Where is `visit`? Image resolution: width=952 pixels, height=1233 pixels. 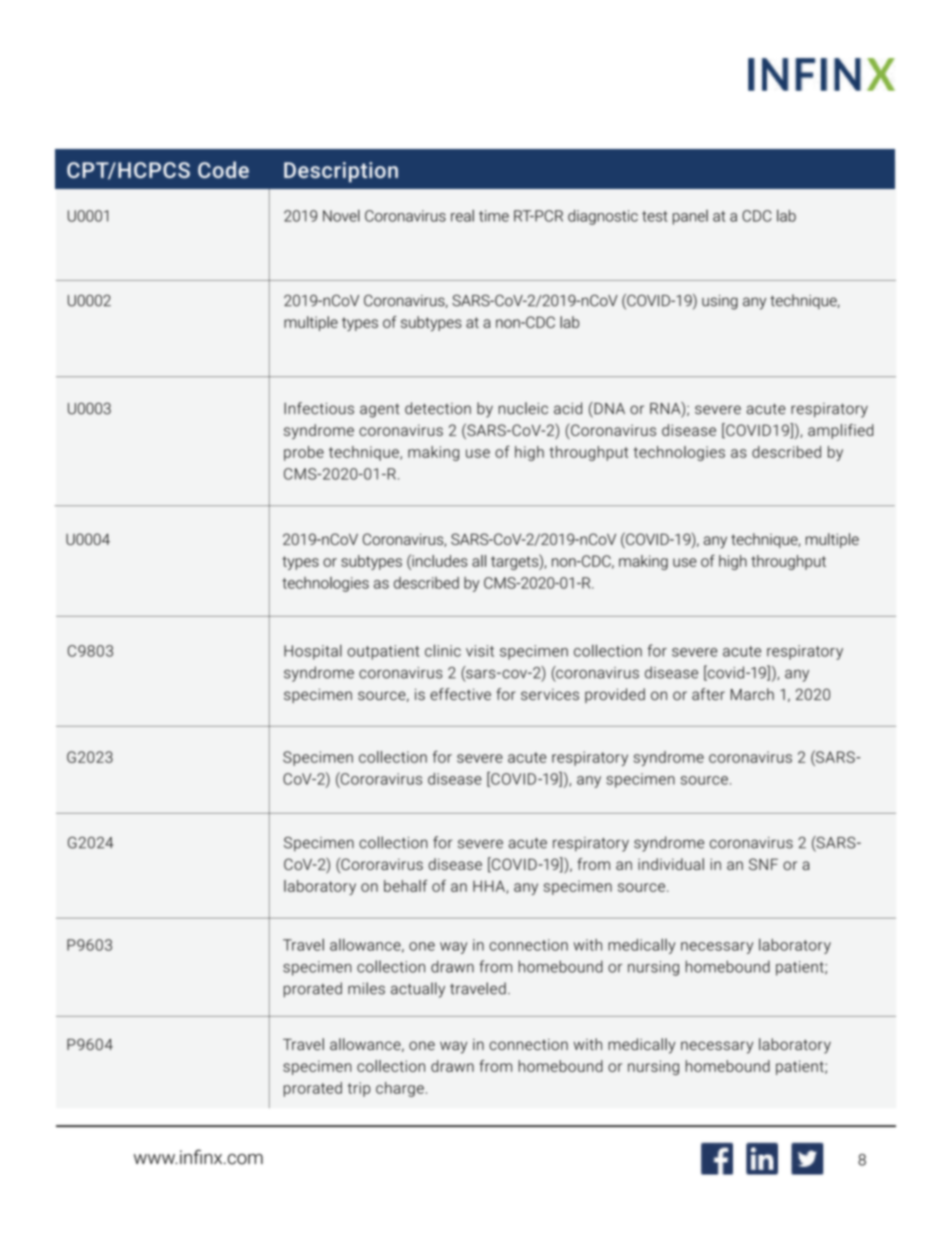 visit is located at coordinates (480, 651).
